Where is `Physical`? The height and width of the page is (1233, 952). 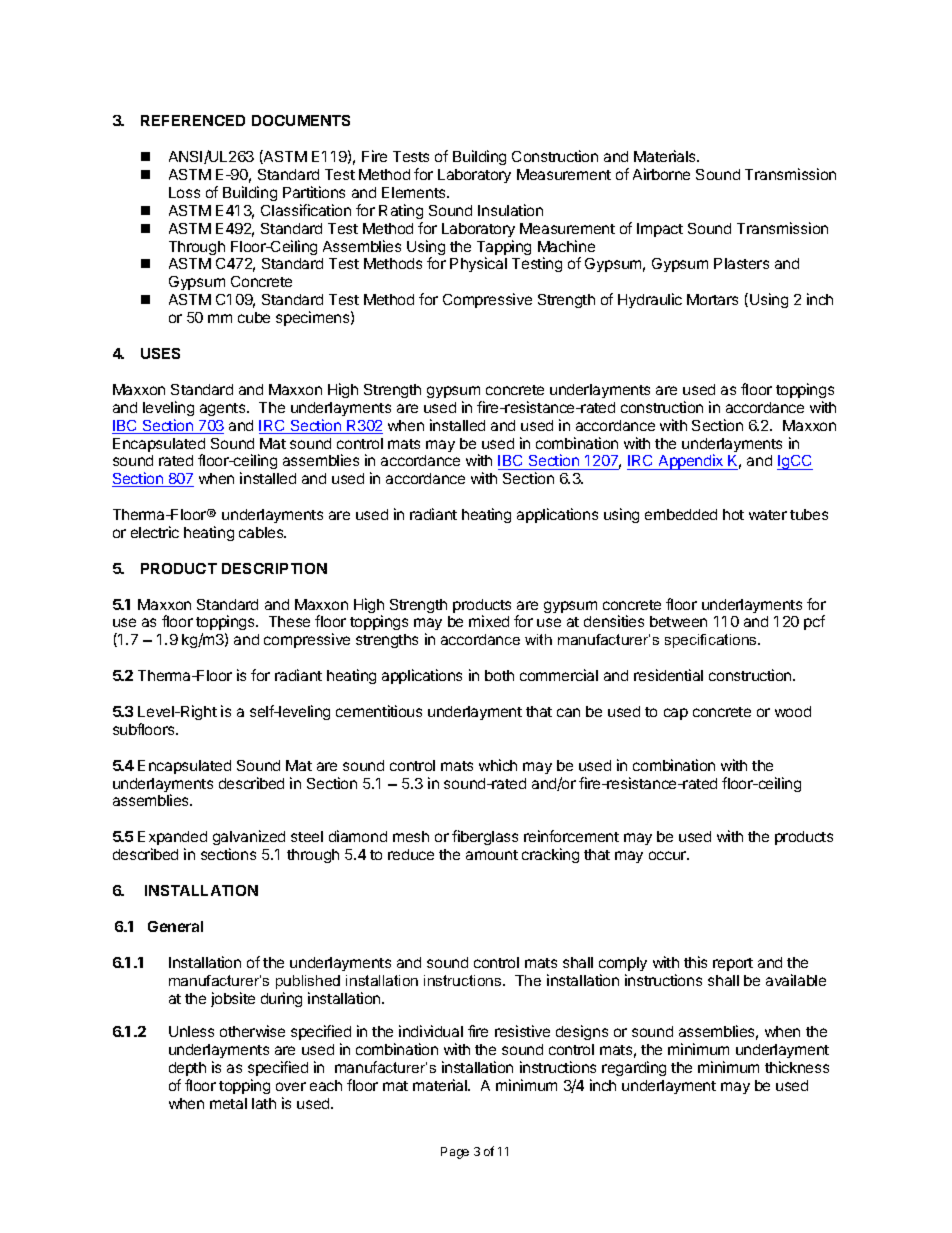
Physical is located at coordinates (478, 264).
